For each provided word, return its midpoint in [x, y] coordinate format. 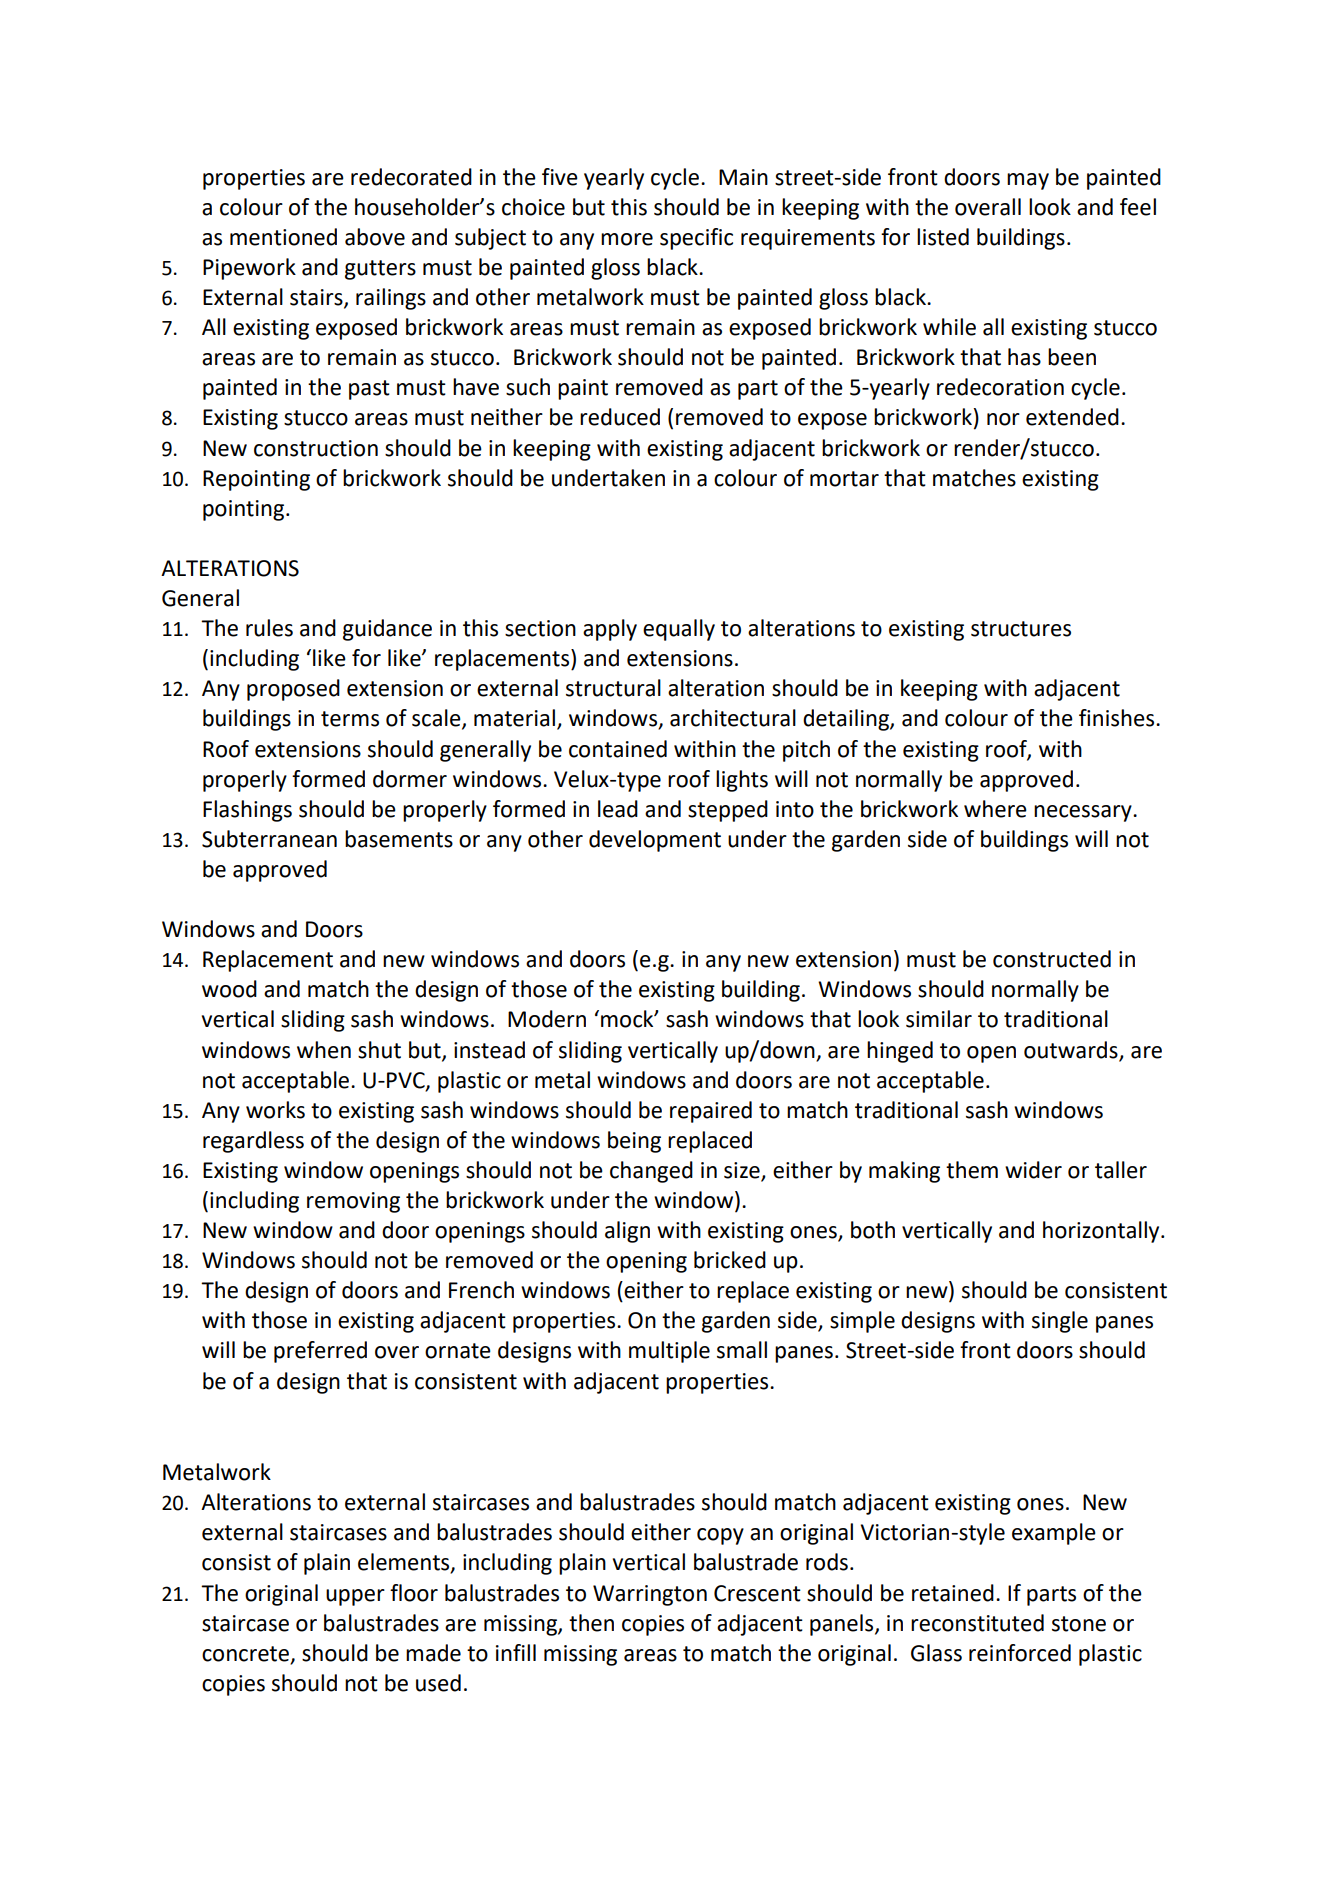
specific [696, 239]
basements [399, 839]
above [375, 237]
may [1028, 181]
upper [355, 1597]
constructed [1052, 959]
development [655, 841]
